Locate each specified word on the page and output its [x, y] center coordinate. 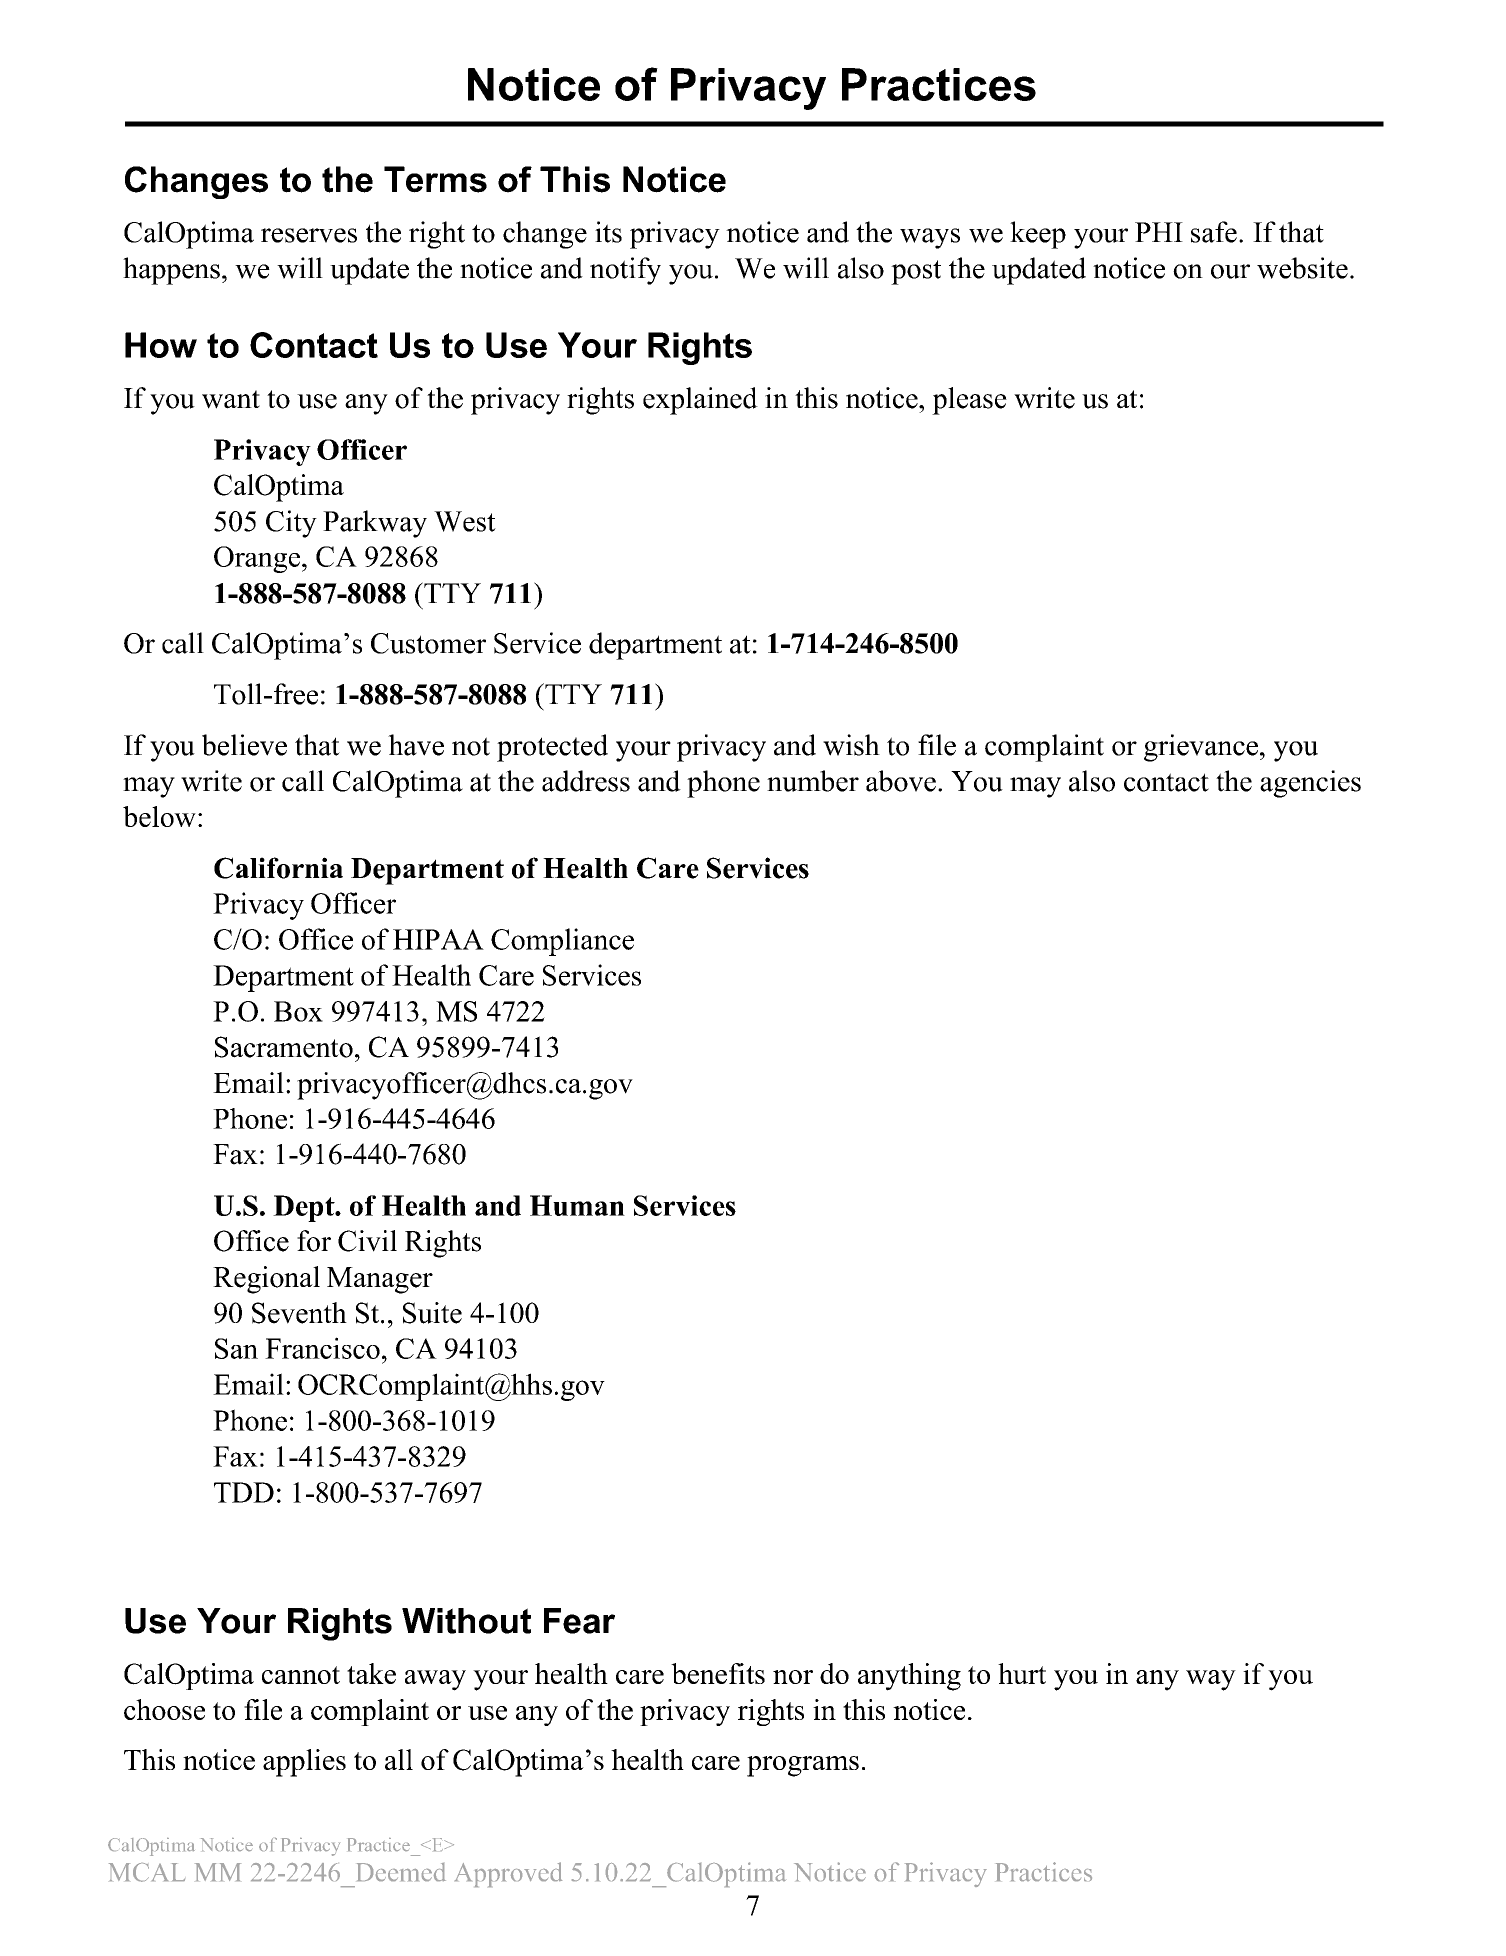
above [901, 781]
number [813, 781]
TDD [244, 1492]
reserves [309, 235]
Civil [367, 1241]
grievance [1201, 748]
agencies [1310, 784]
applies [304, 1763]
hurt [1022, 1673]
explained [700, 401]
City [291, 524]
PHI [1159, 232]
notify [625, 271]
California [278, 868]
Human [577, 1205]
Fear [579, 1621]
